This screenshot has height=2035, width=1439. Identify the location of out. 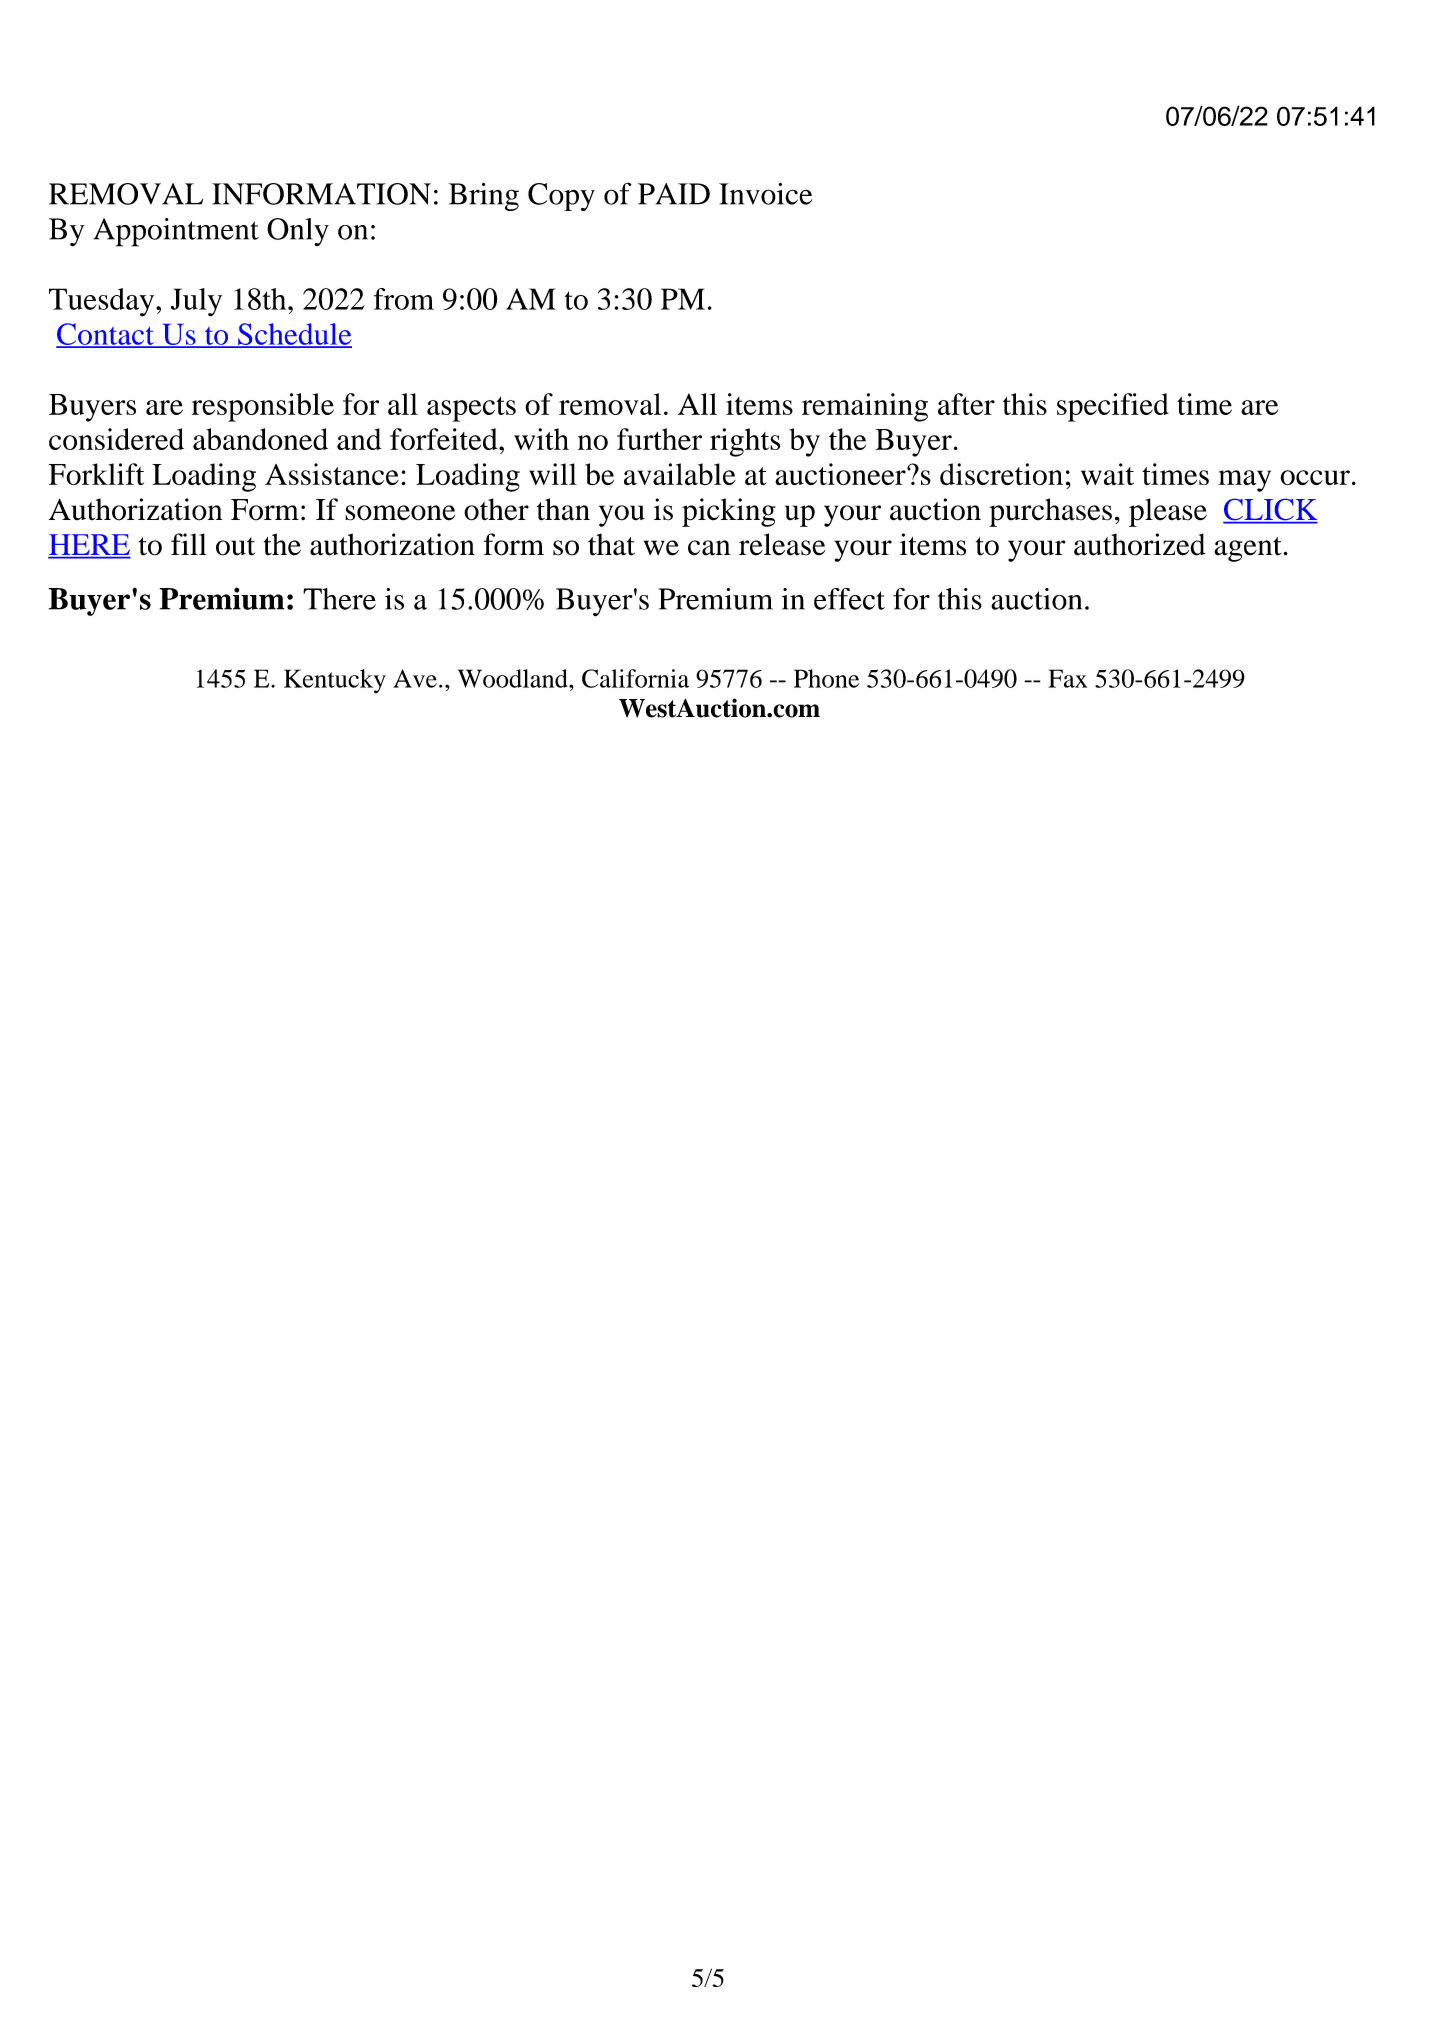
(235, 546).
